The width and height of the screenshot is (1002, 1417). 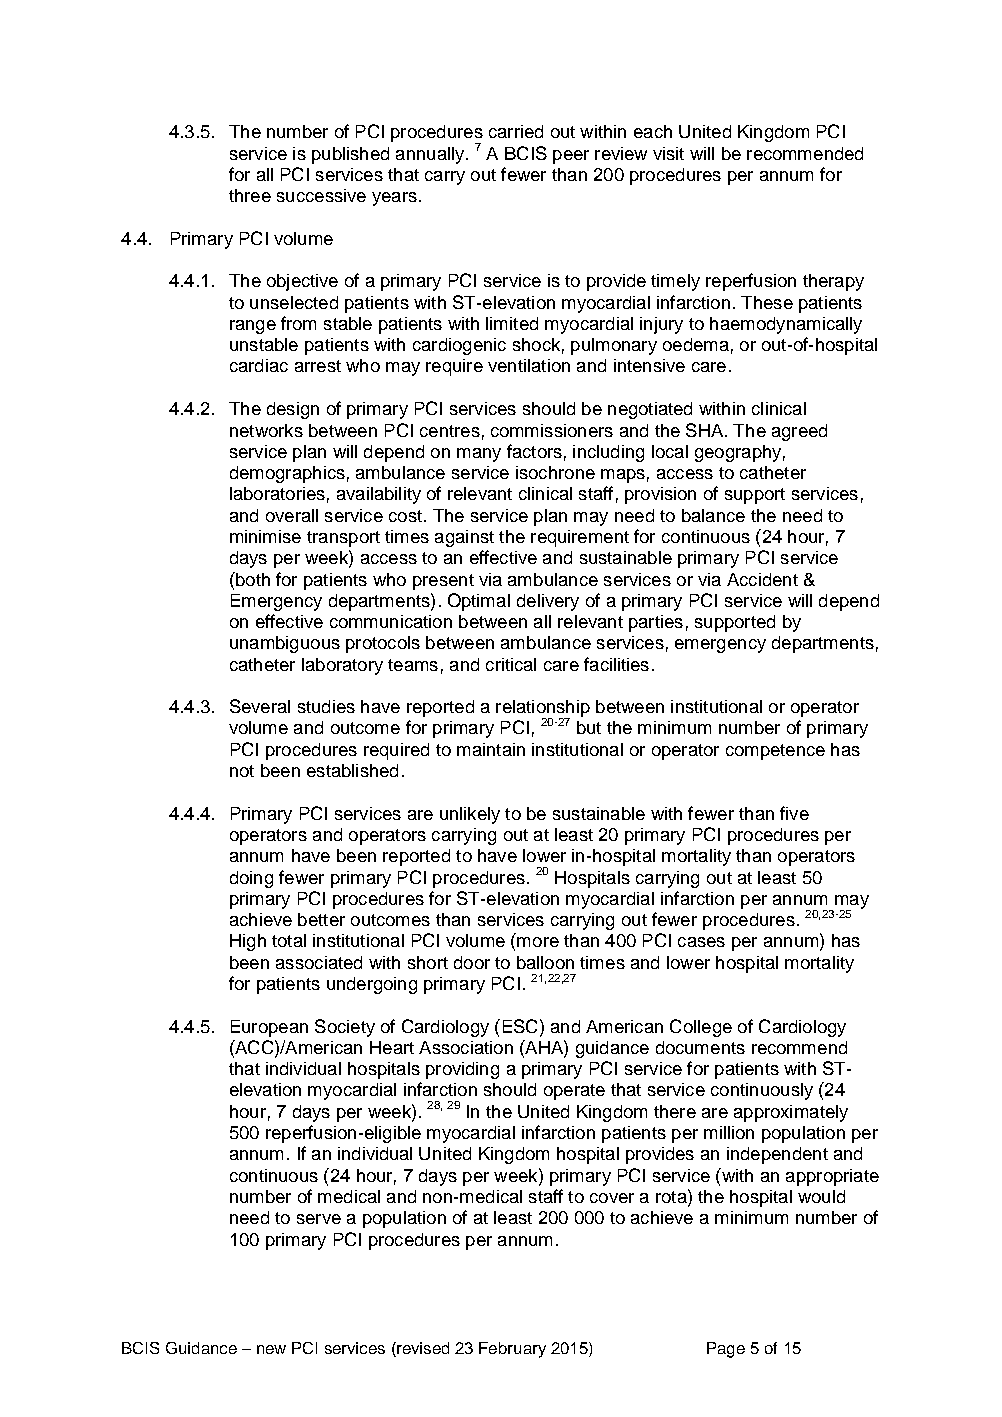 I want to click on relationship, so click(x=543, y=710).
